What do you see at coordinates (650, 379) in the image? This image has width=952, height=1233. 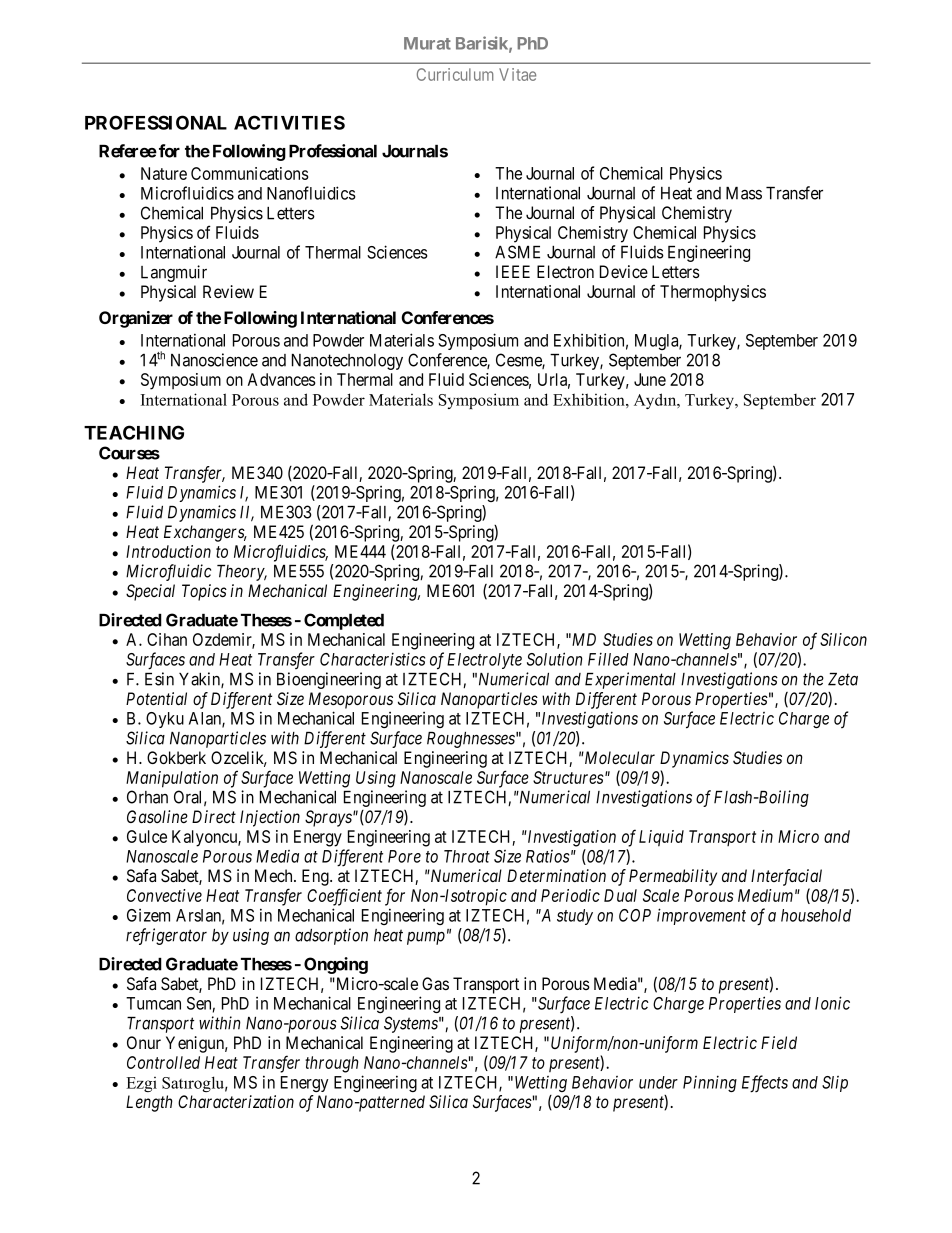 I see `June` at bounding box center [650, 379].
